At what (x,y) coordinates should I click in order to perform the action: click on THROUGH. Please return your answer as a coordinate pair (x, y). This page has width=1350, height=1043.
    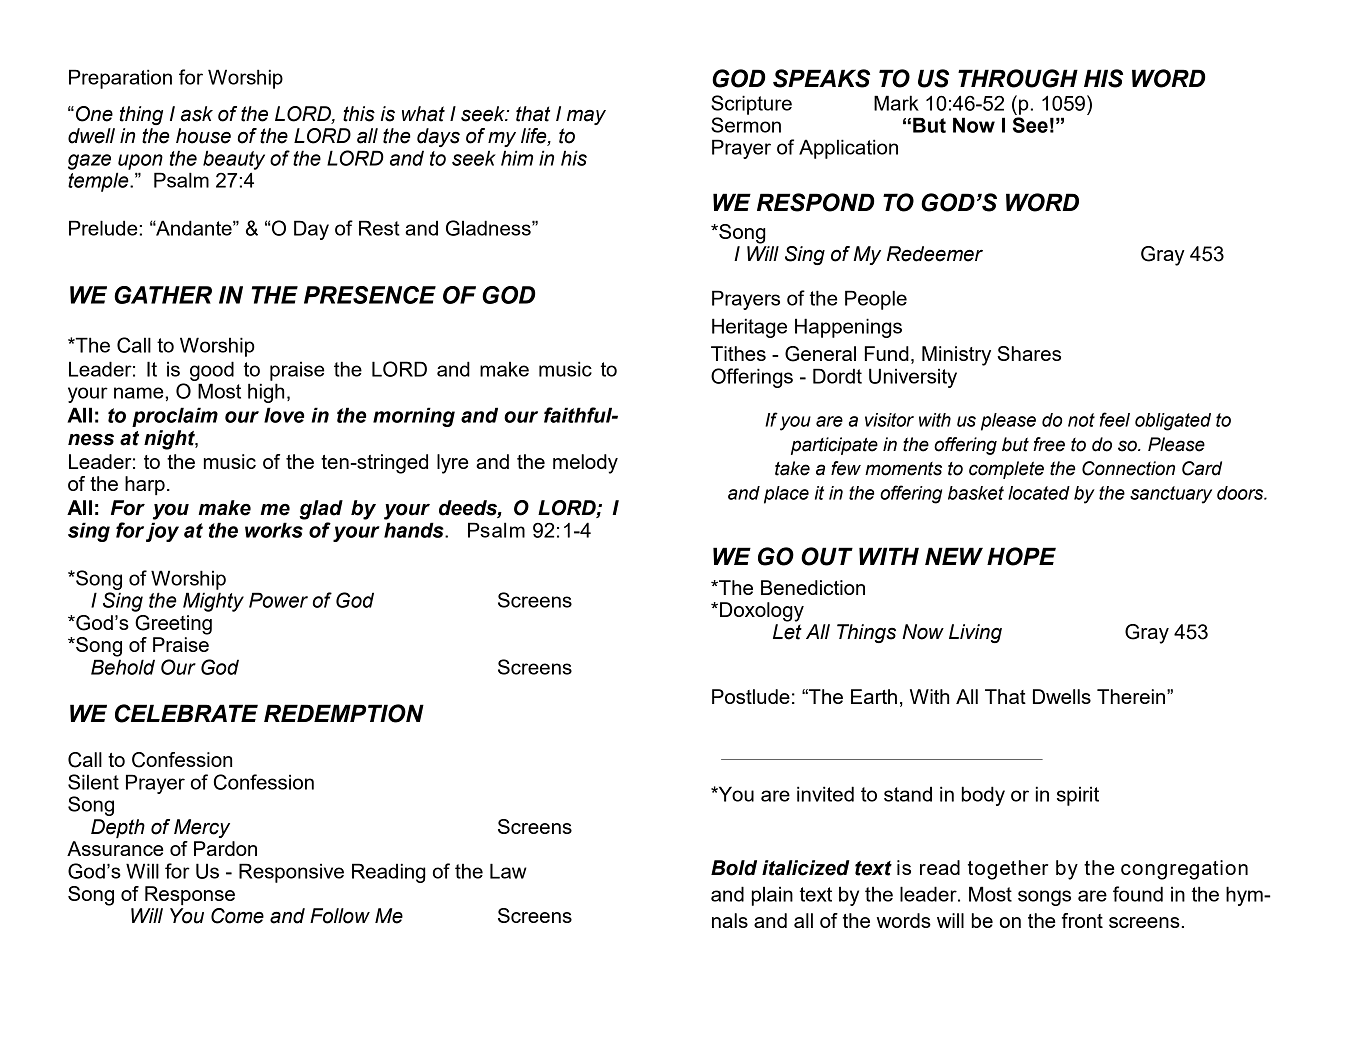
    Looking at the image, I should click on (1018, 78).
